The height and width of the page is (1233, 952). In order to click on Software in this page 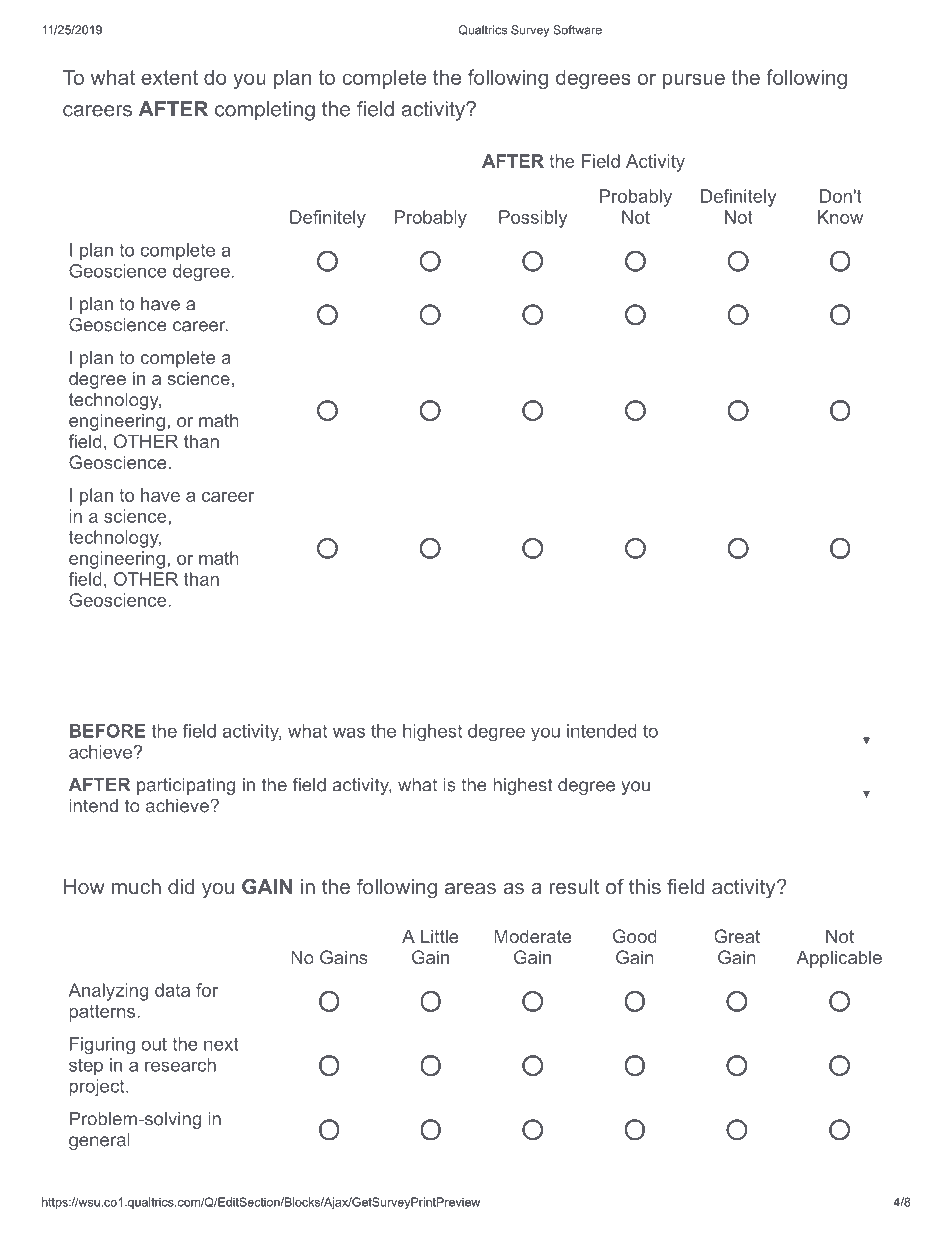, I will do `click(577, 30)`.
